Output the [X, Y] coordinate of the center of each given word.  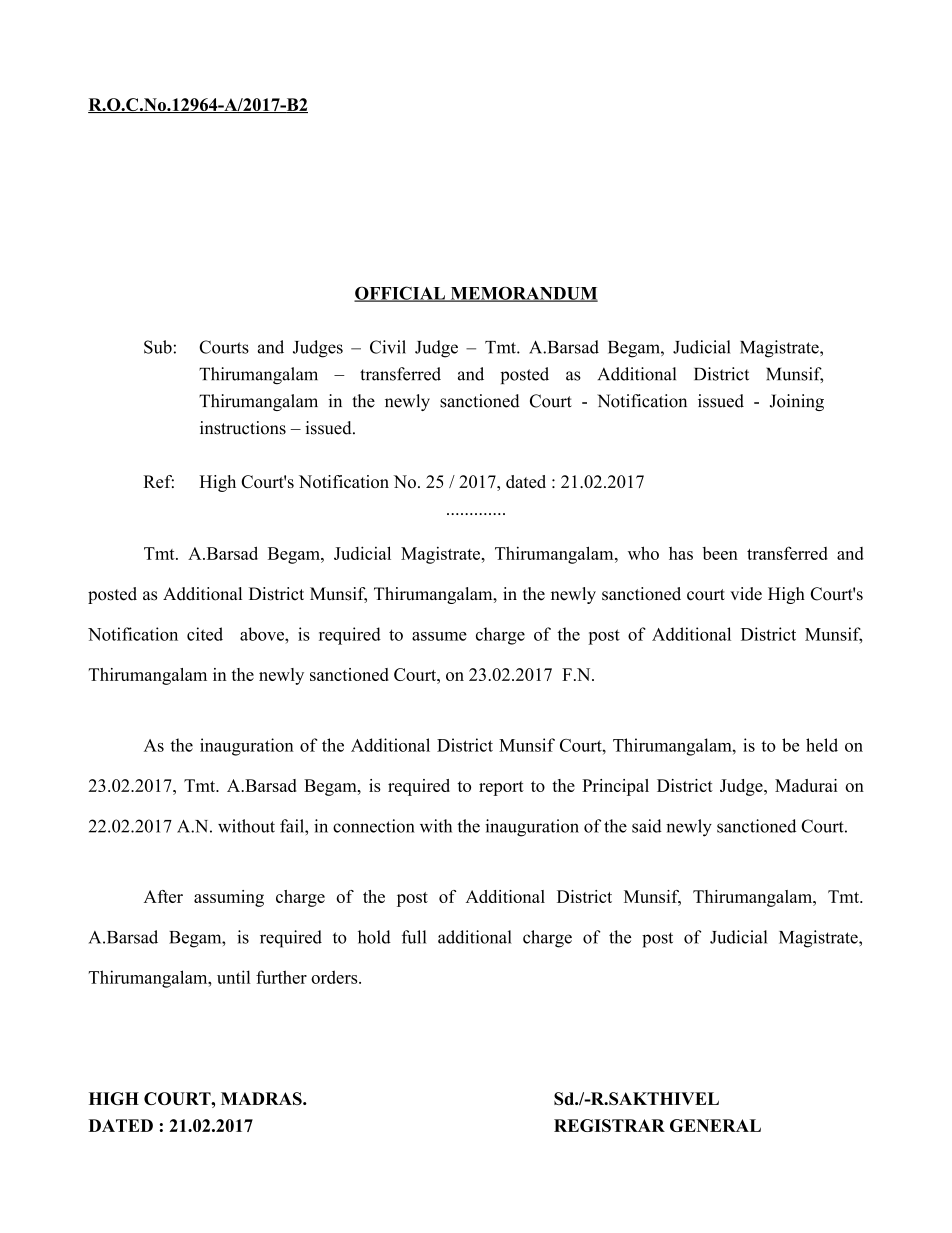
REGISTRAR [609, 1125]
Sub [158, 347]
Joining [797, 402]
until [234, 977]
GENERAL [715, 1125]
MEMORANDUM [523, 294]
